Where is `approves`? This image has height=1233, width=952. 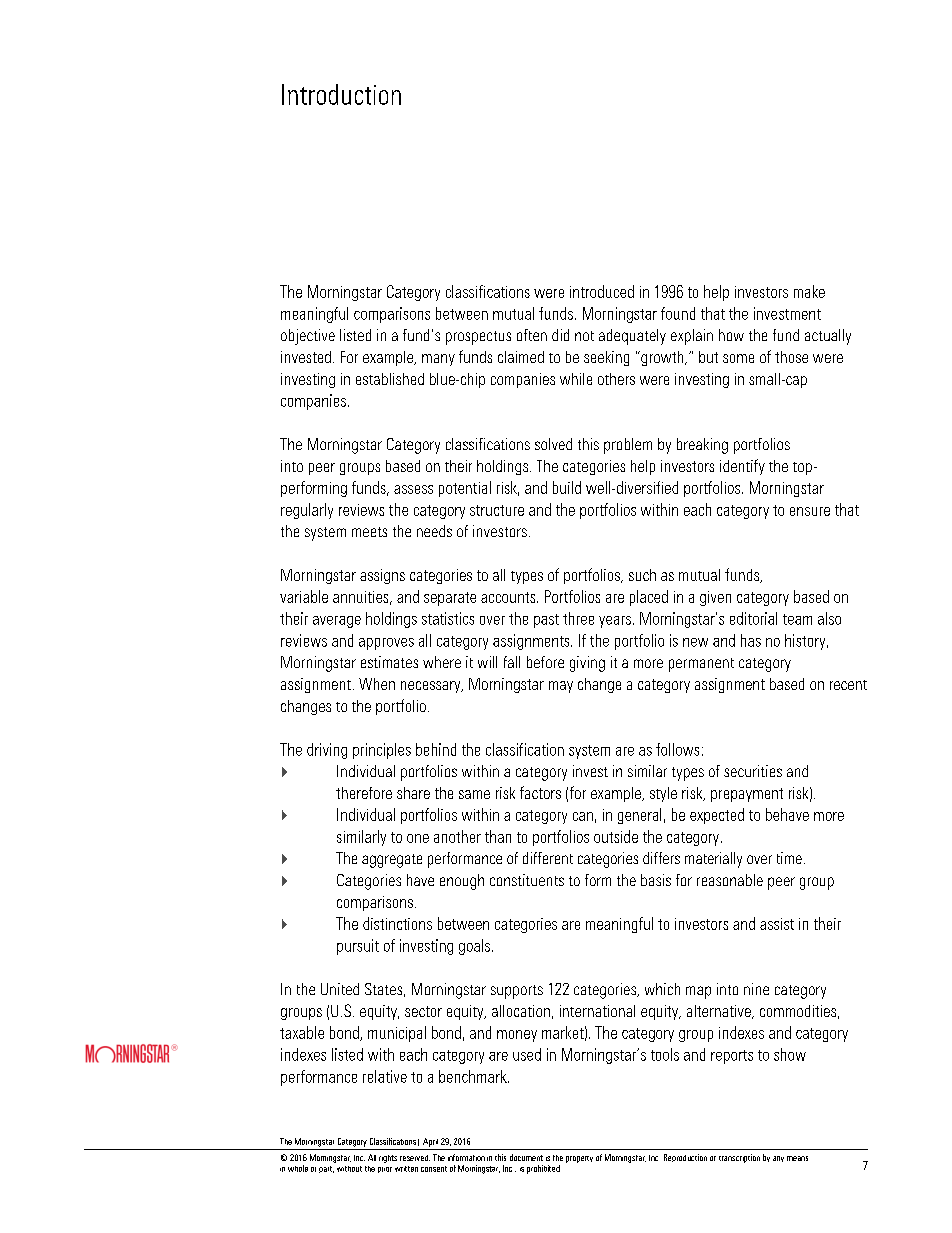 approves is located at coordinates (386, 644).
